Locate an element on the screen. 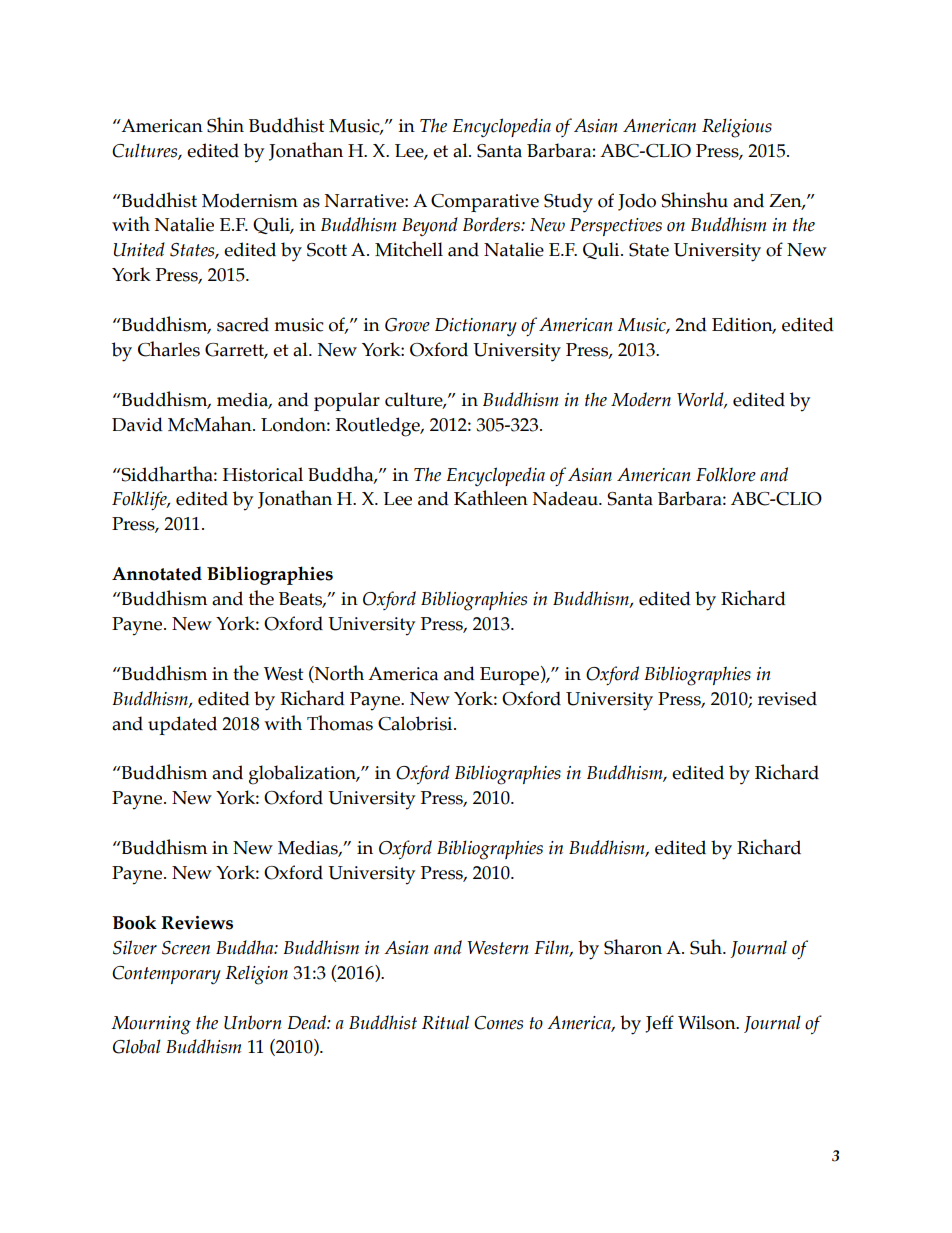 The width and height of the screenshot is (952, 1233). Thomas is located at coordinates (340, 723).
